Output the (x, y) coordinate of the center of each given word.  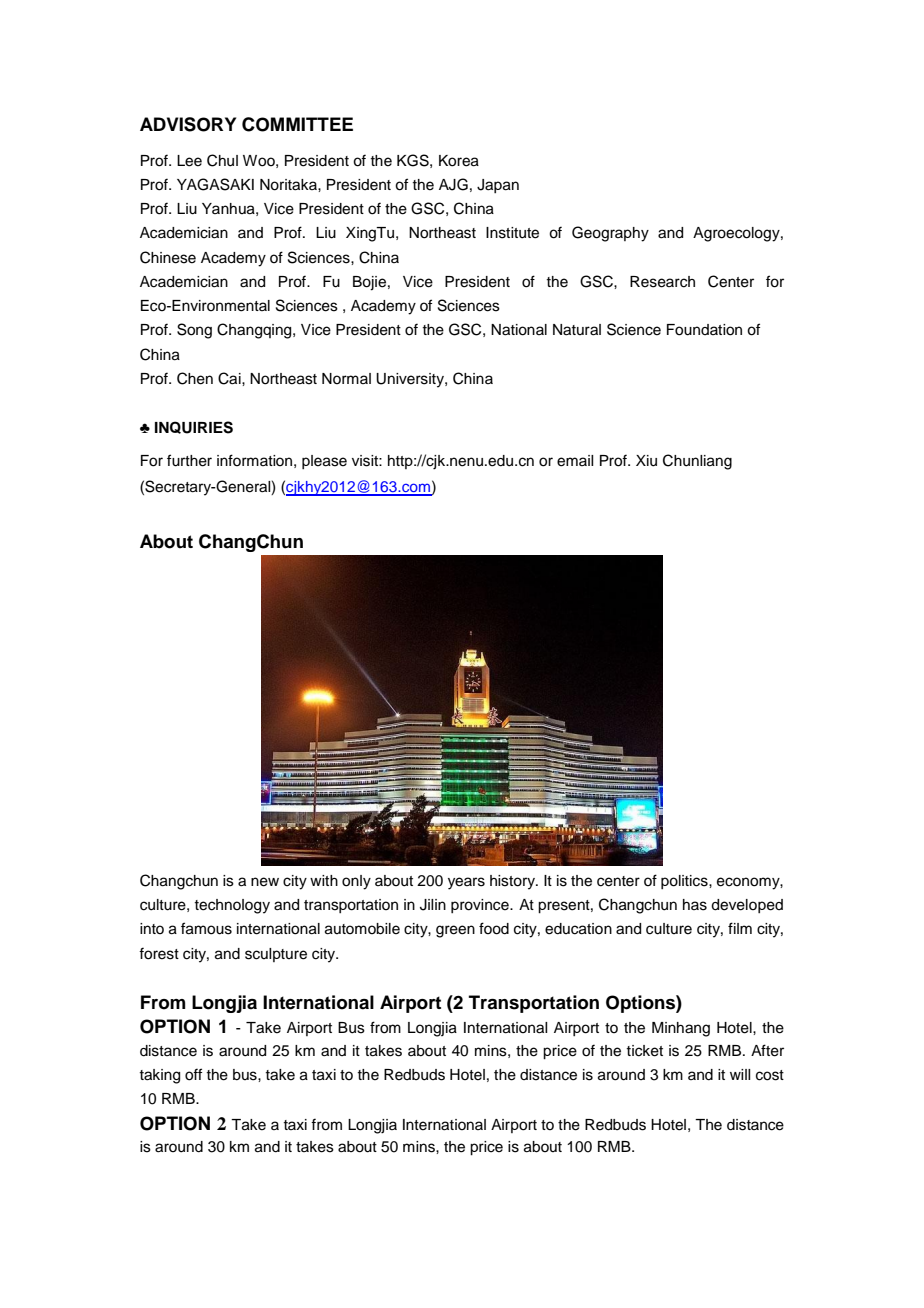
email (575, 461)
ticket (644, 1051)
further (189, 460)
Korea (459, 161)
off (193, 1074)
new (265, 882)
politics (685, 882)
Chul (222, 160)
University (411, 380)
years (466, 883)
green (455, 931)
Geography (610, 234)
